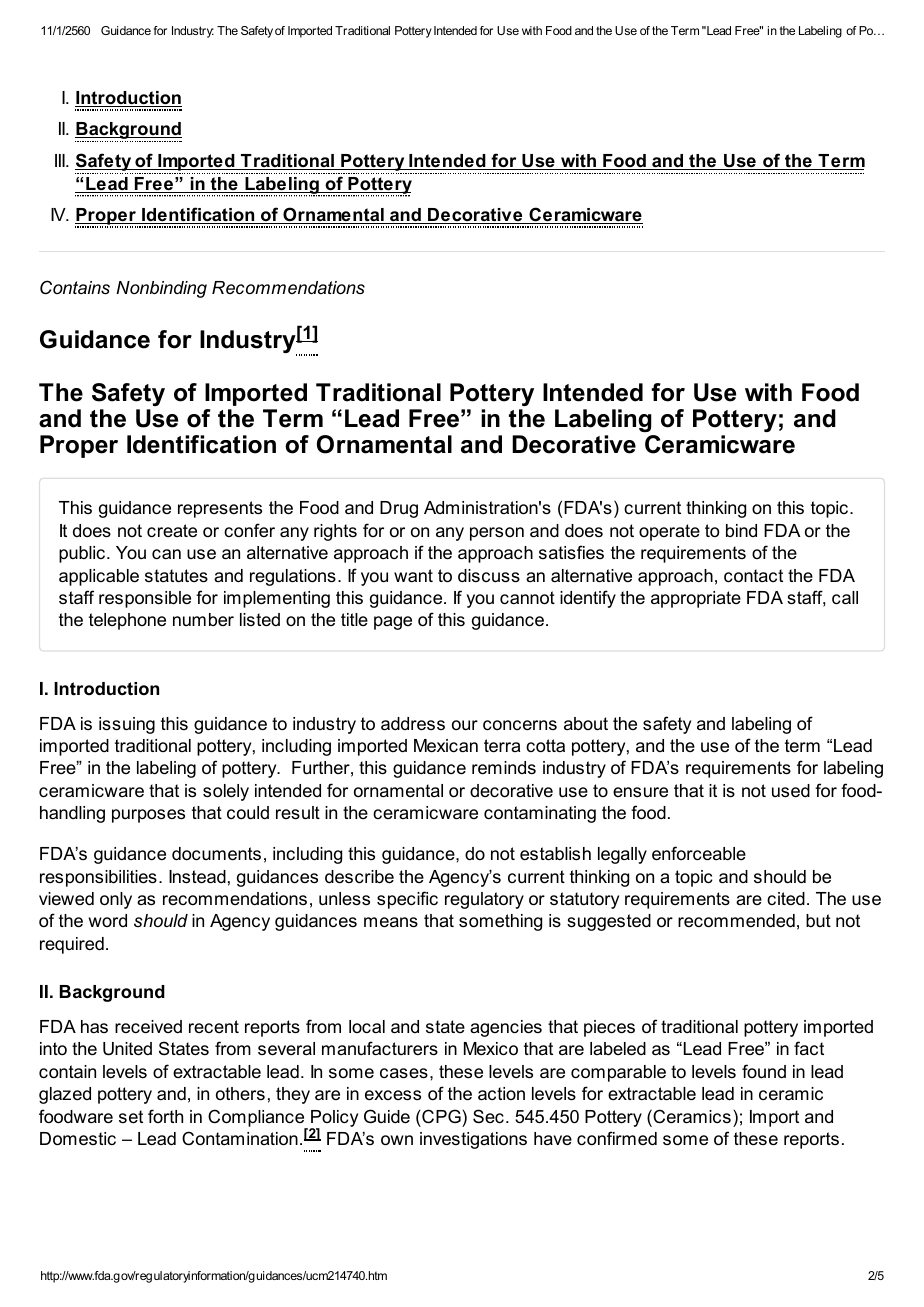 The width and height of the image is (924, 1307). I want to click on CPG, so click(441, 1116).
